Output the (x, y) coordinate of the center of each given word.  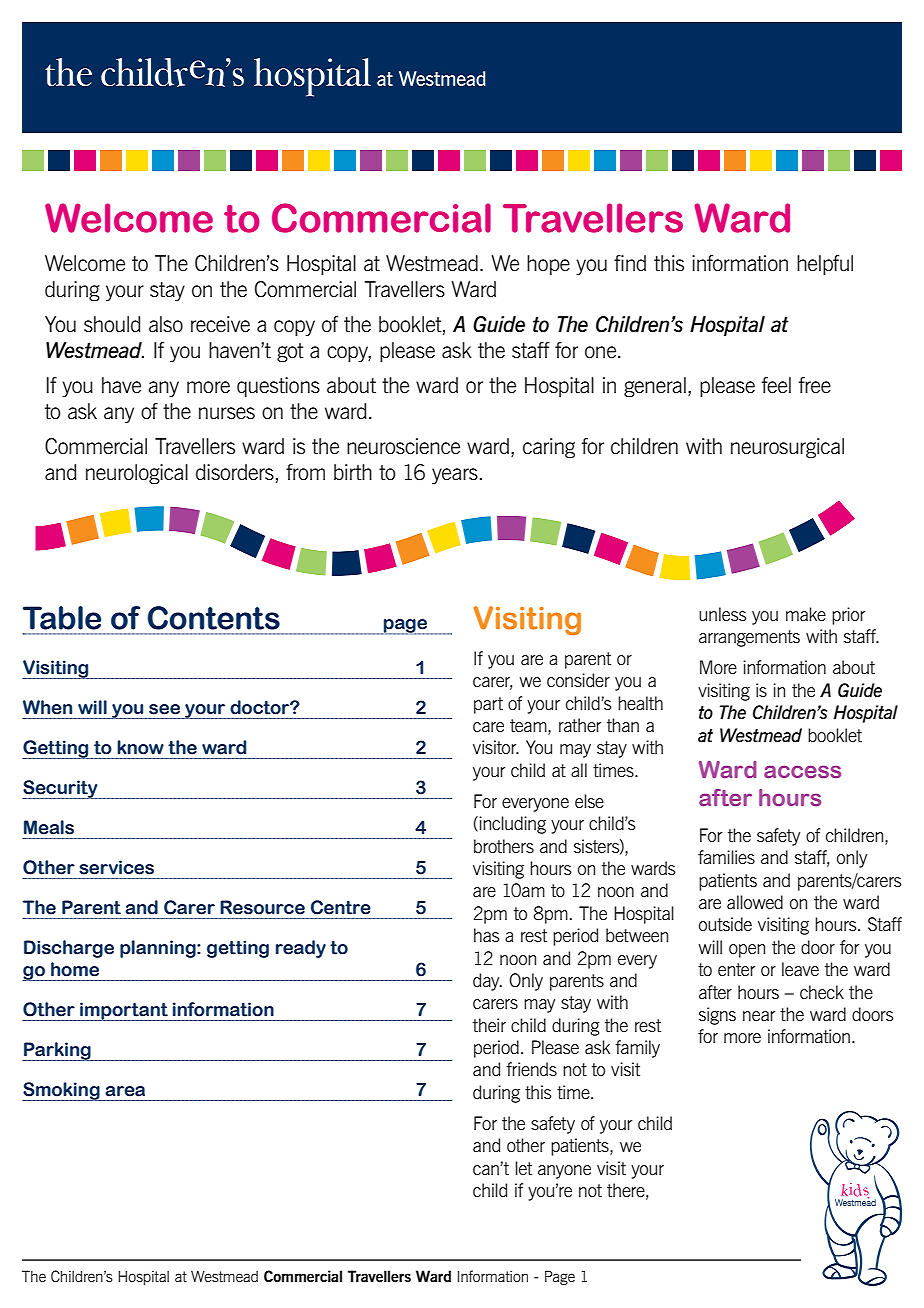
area (125, 1091)
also (166, 324)
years (455, 476)
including (512, 825)
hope (548, 265)
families (726, 857)
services (116, 867)
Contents (214, 618)
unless (722, 614)
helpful (825, 265)
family (637, 1049)
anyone (564, 1172)
